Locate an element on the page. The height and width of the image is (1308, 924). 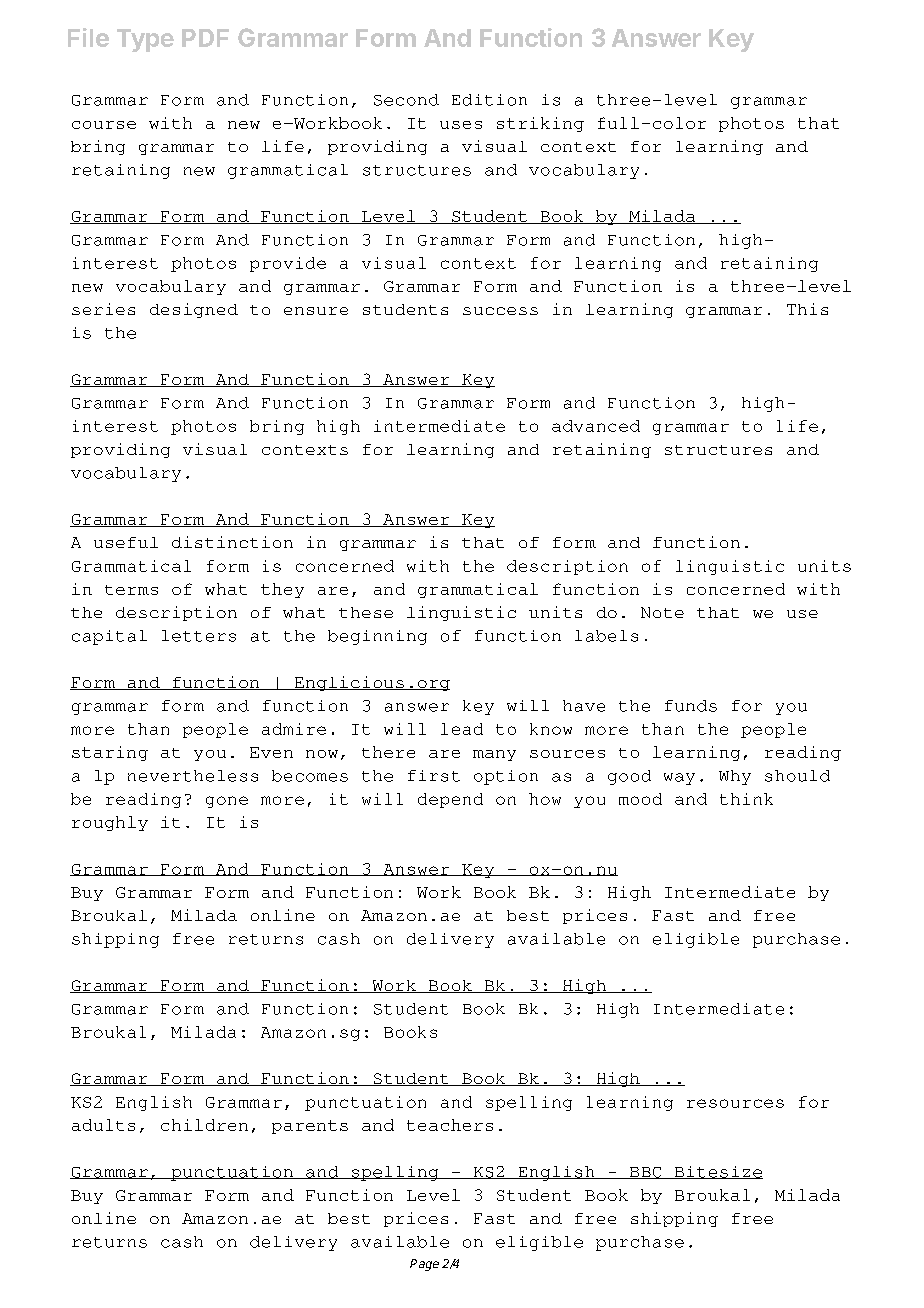
Second is located at coordinates (406, 100).
